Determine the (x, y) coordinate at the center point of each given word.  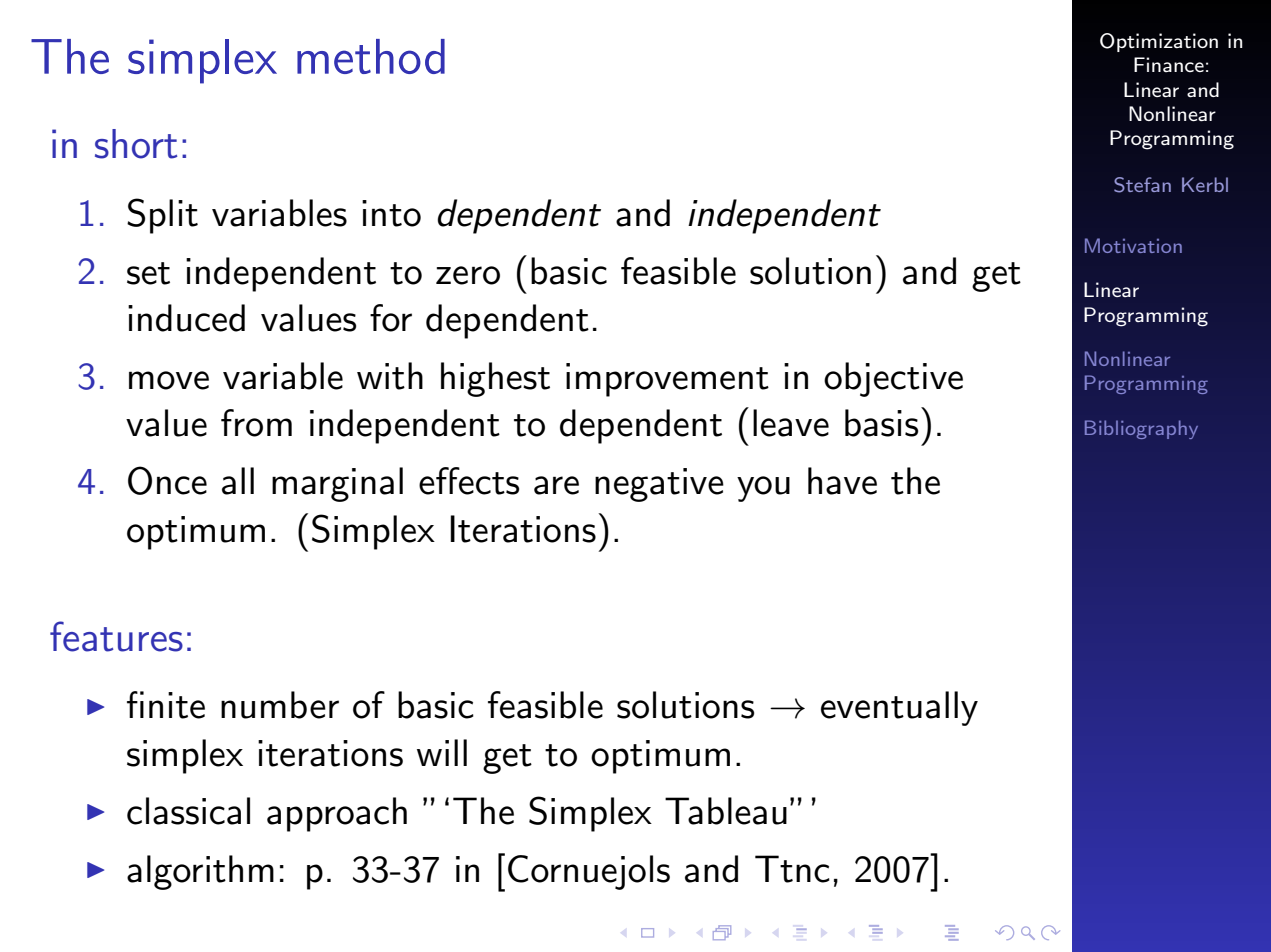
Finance (1169, 64)
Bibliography (1141, 429)
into (391, 213)
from (256, 423)
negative (659, 485)
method (371, 56)
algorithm (200, 872)
